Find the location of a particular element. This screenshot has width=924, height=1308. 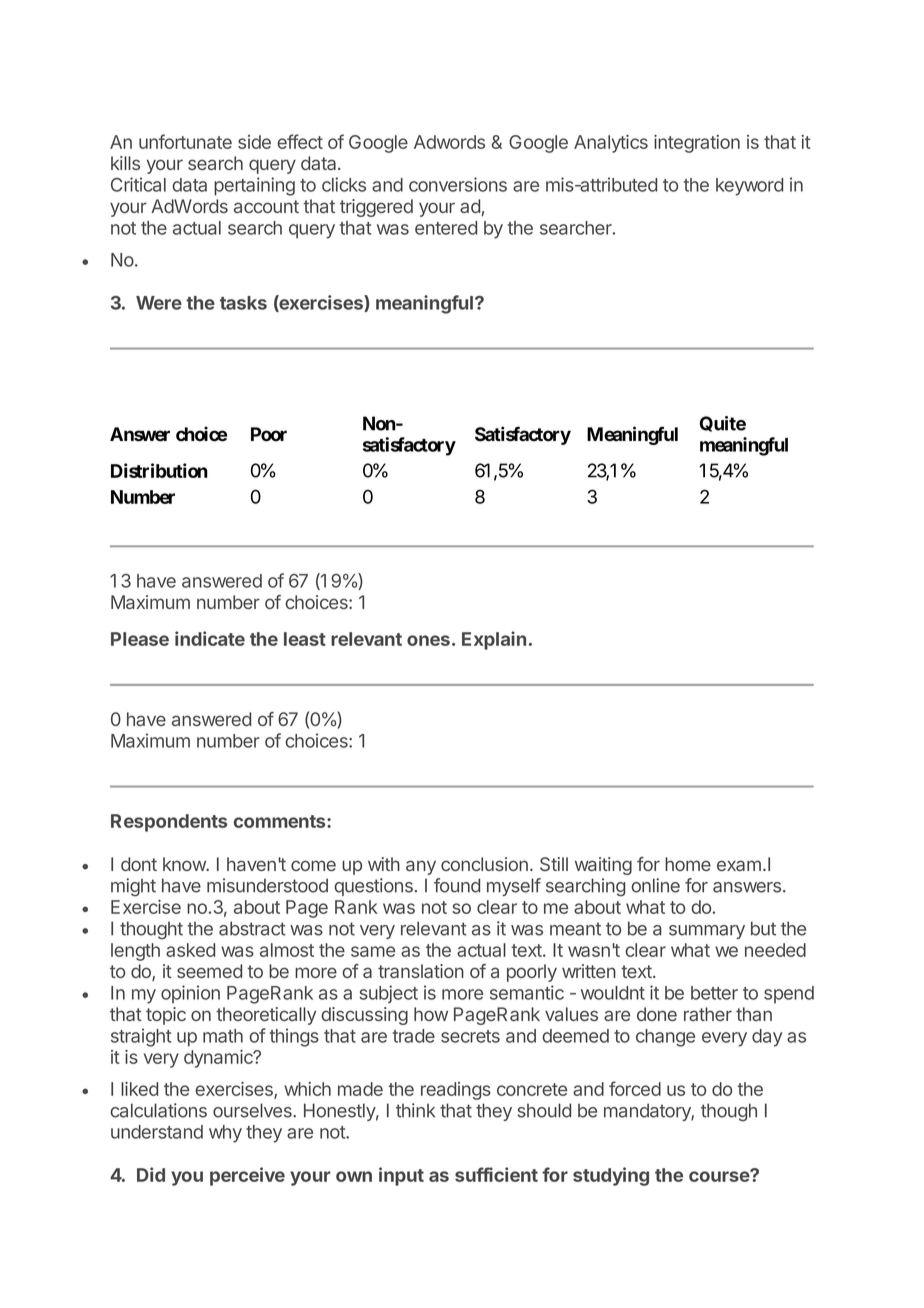

integration is located at coordinates (697, 144).
